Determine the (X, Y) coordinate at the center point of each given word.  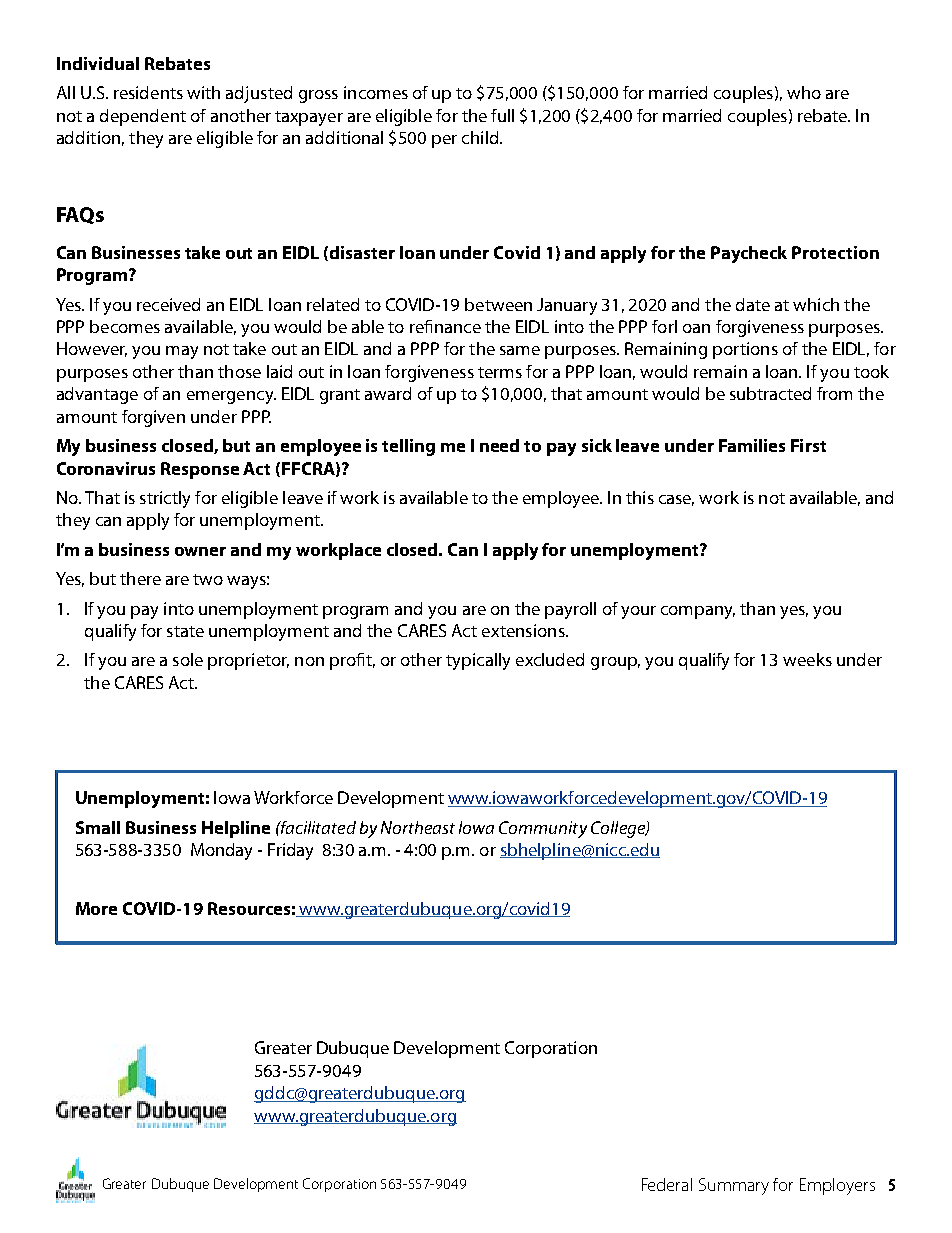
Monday (221, 851)
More (96, 908)
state (185, 631)
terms (500, 372)
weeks (807, 659)
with (203, 92)
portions (745, 350)
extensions (524, 630)
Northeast (418, 827)
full (502, 115)
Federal (667, 1184)
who (804, 92)
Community (543, 829)
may (182, 352)
